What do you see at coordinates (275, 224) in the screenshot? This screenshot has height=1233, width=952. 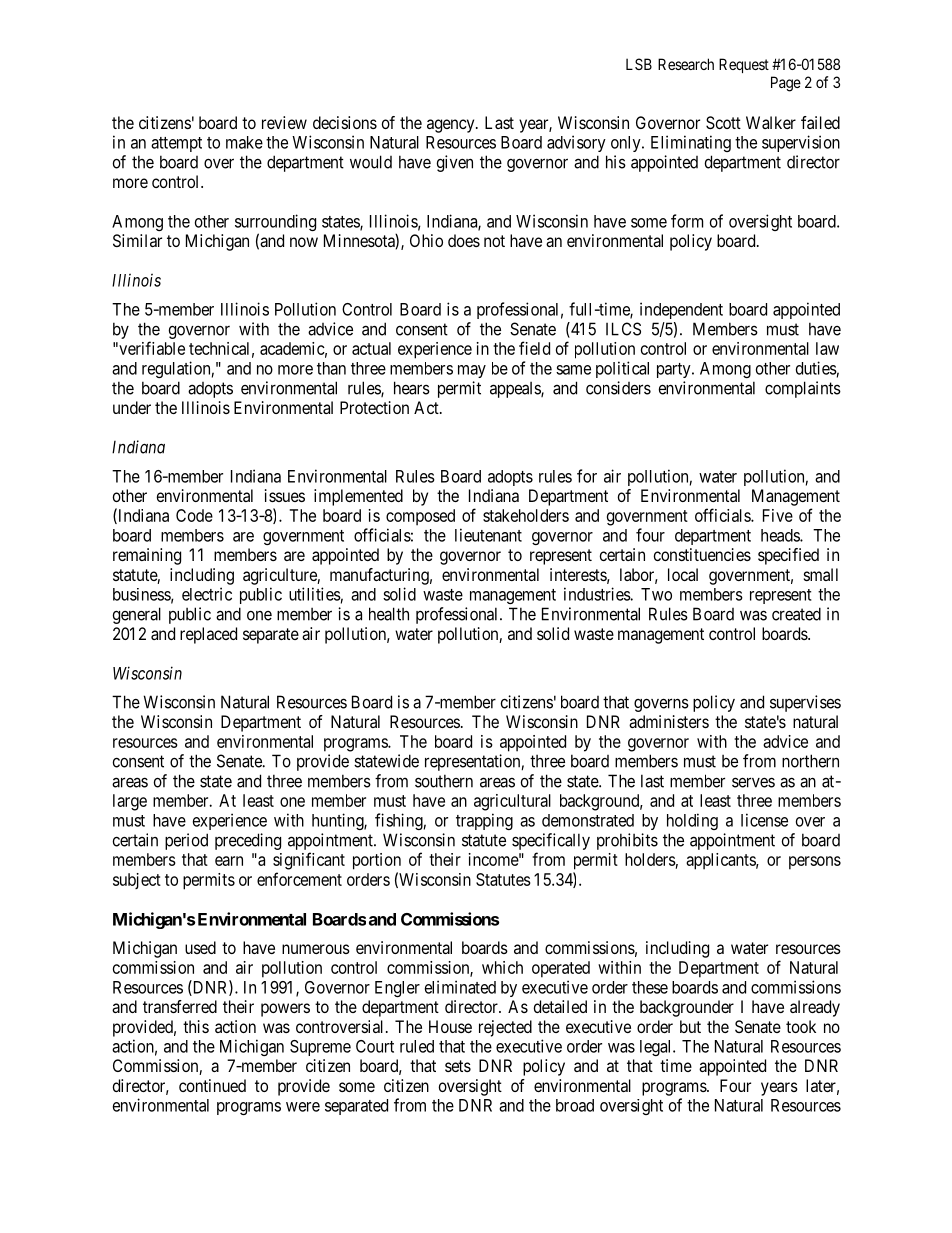 I see `surrounding` at bounding box center [275, 224].
